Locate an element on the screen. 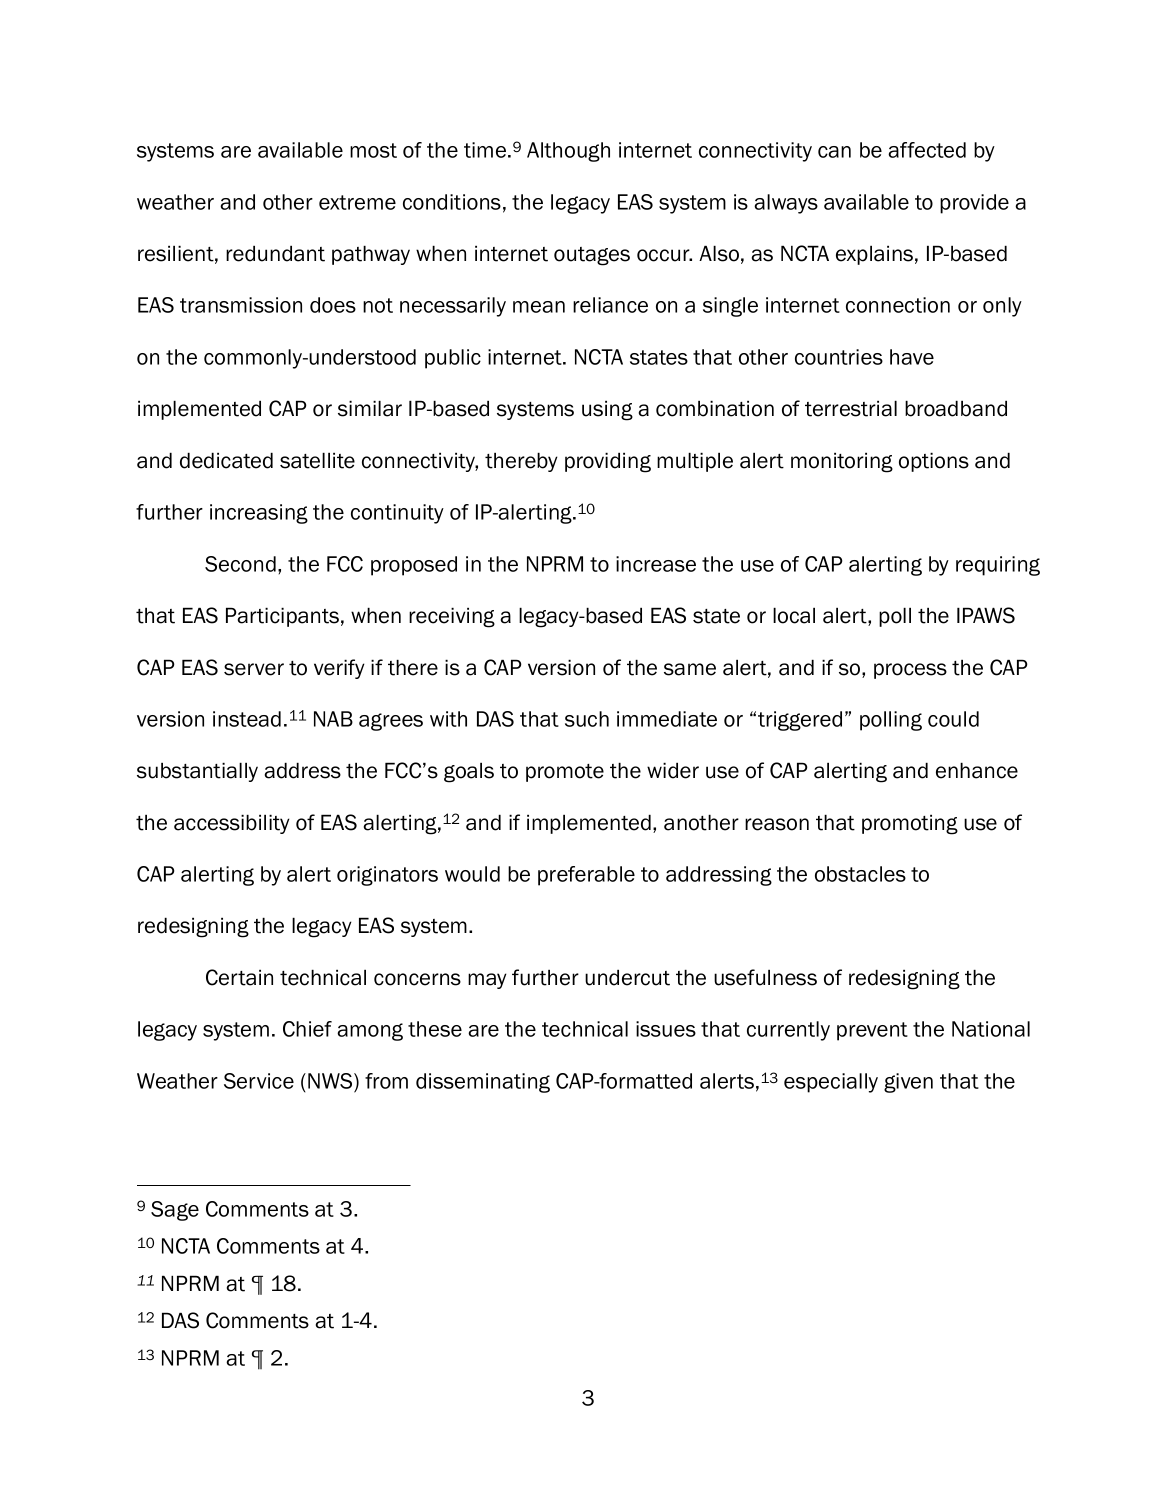 This screenshot has height=1505, width=1163. disseminating is located at coordinates (483, 1083).
